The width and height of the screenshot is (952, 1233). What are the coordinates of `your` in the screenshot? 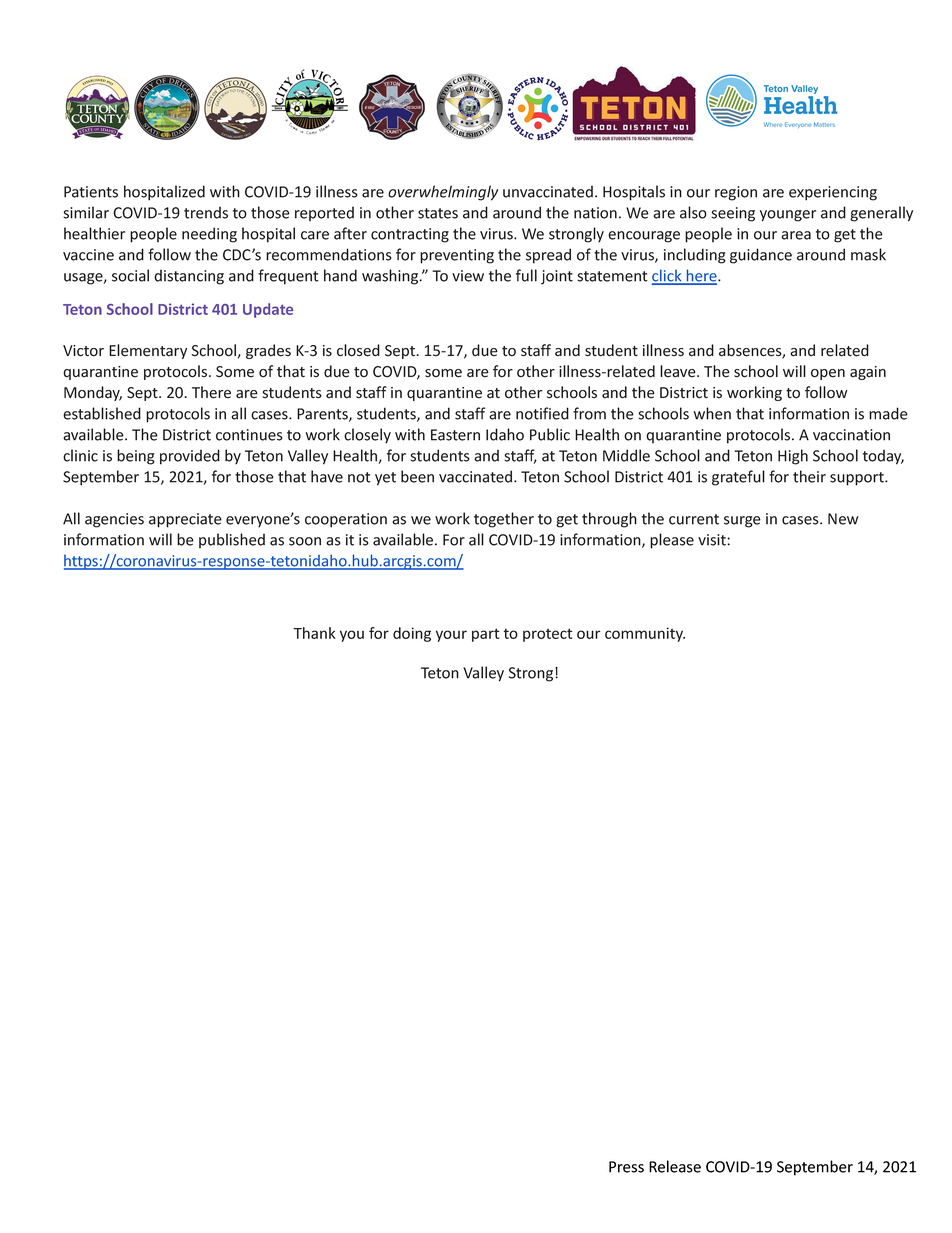 It's located at (451, 636).
